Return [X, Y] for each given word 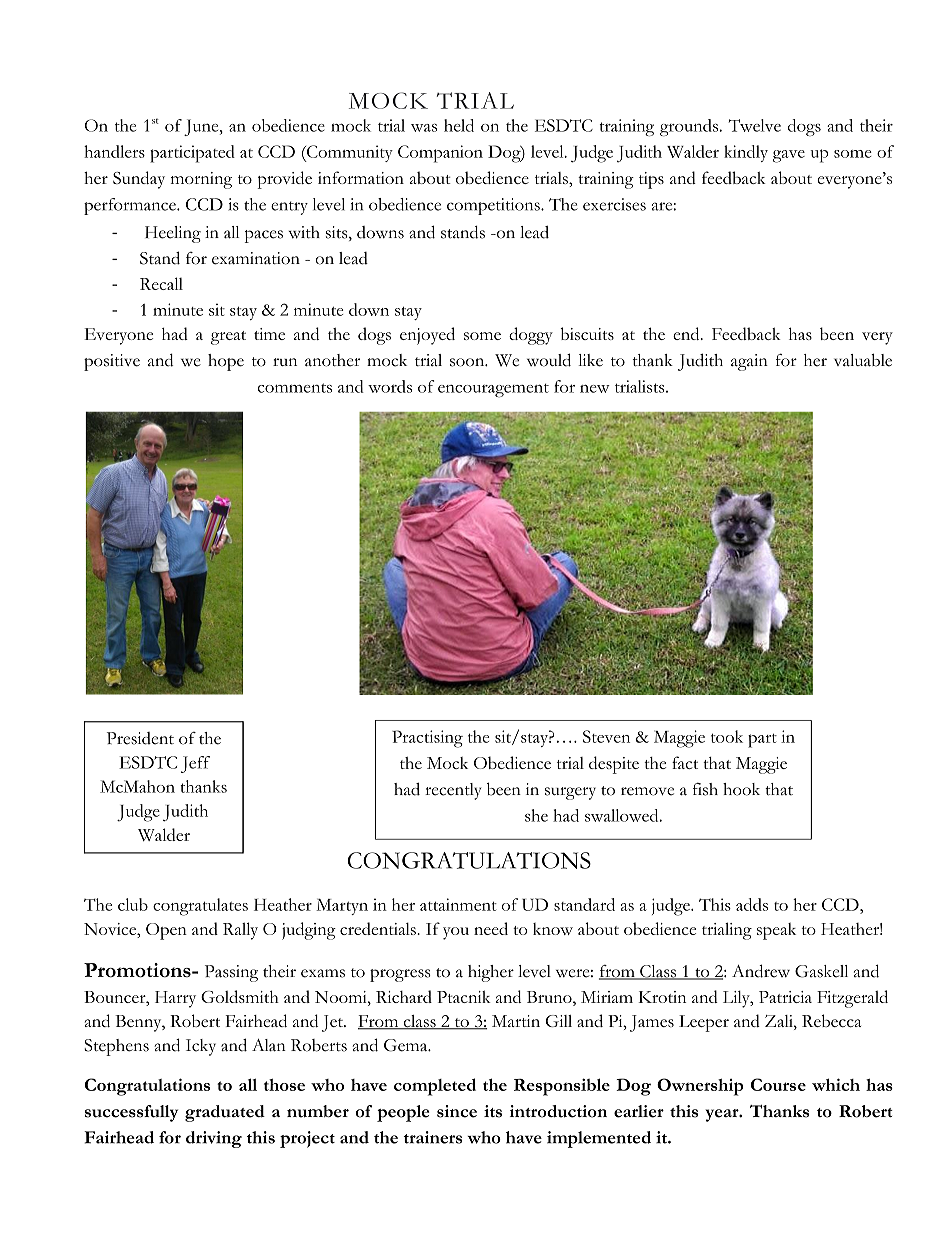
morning [201, 180]
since [457, 1111]
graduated [225, 1113]
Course [778, 1084]
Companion [440, 154]
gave [789, 156]
